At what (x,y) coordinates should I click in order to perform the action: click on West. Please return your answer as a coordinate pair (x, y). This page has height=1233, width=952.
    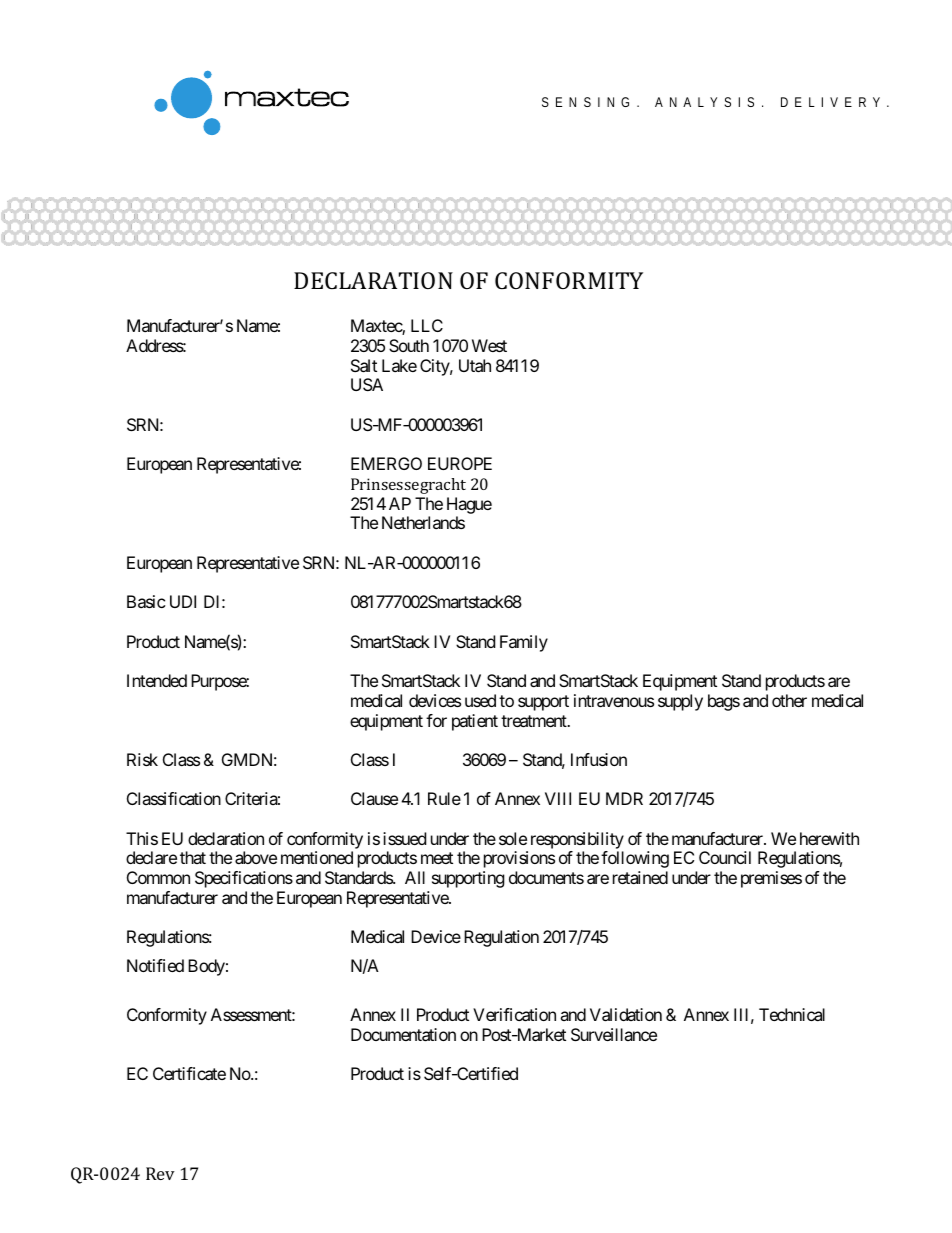
    Looking at the image, I should click on (489, 345).
